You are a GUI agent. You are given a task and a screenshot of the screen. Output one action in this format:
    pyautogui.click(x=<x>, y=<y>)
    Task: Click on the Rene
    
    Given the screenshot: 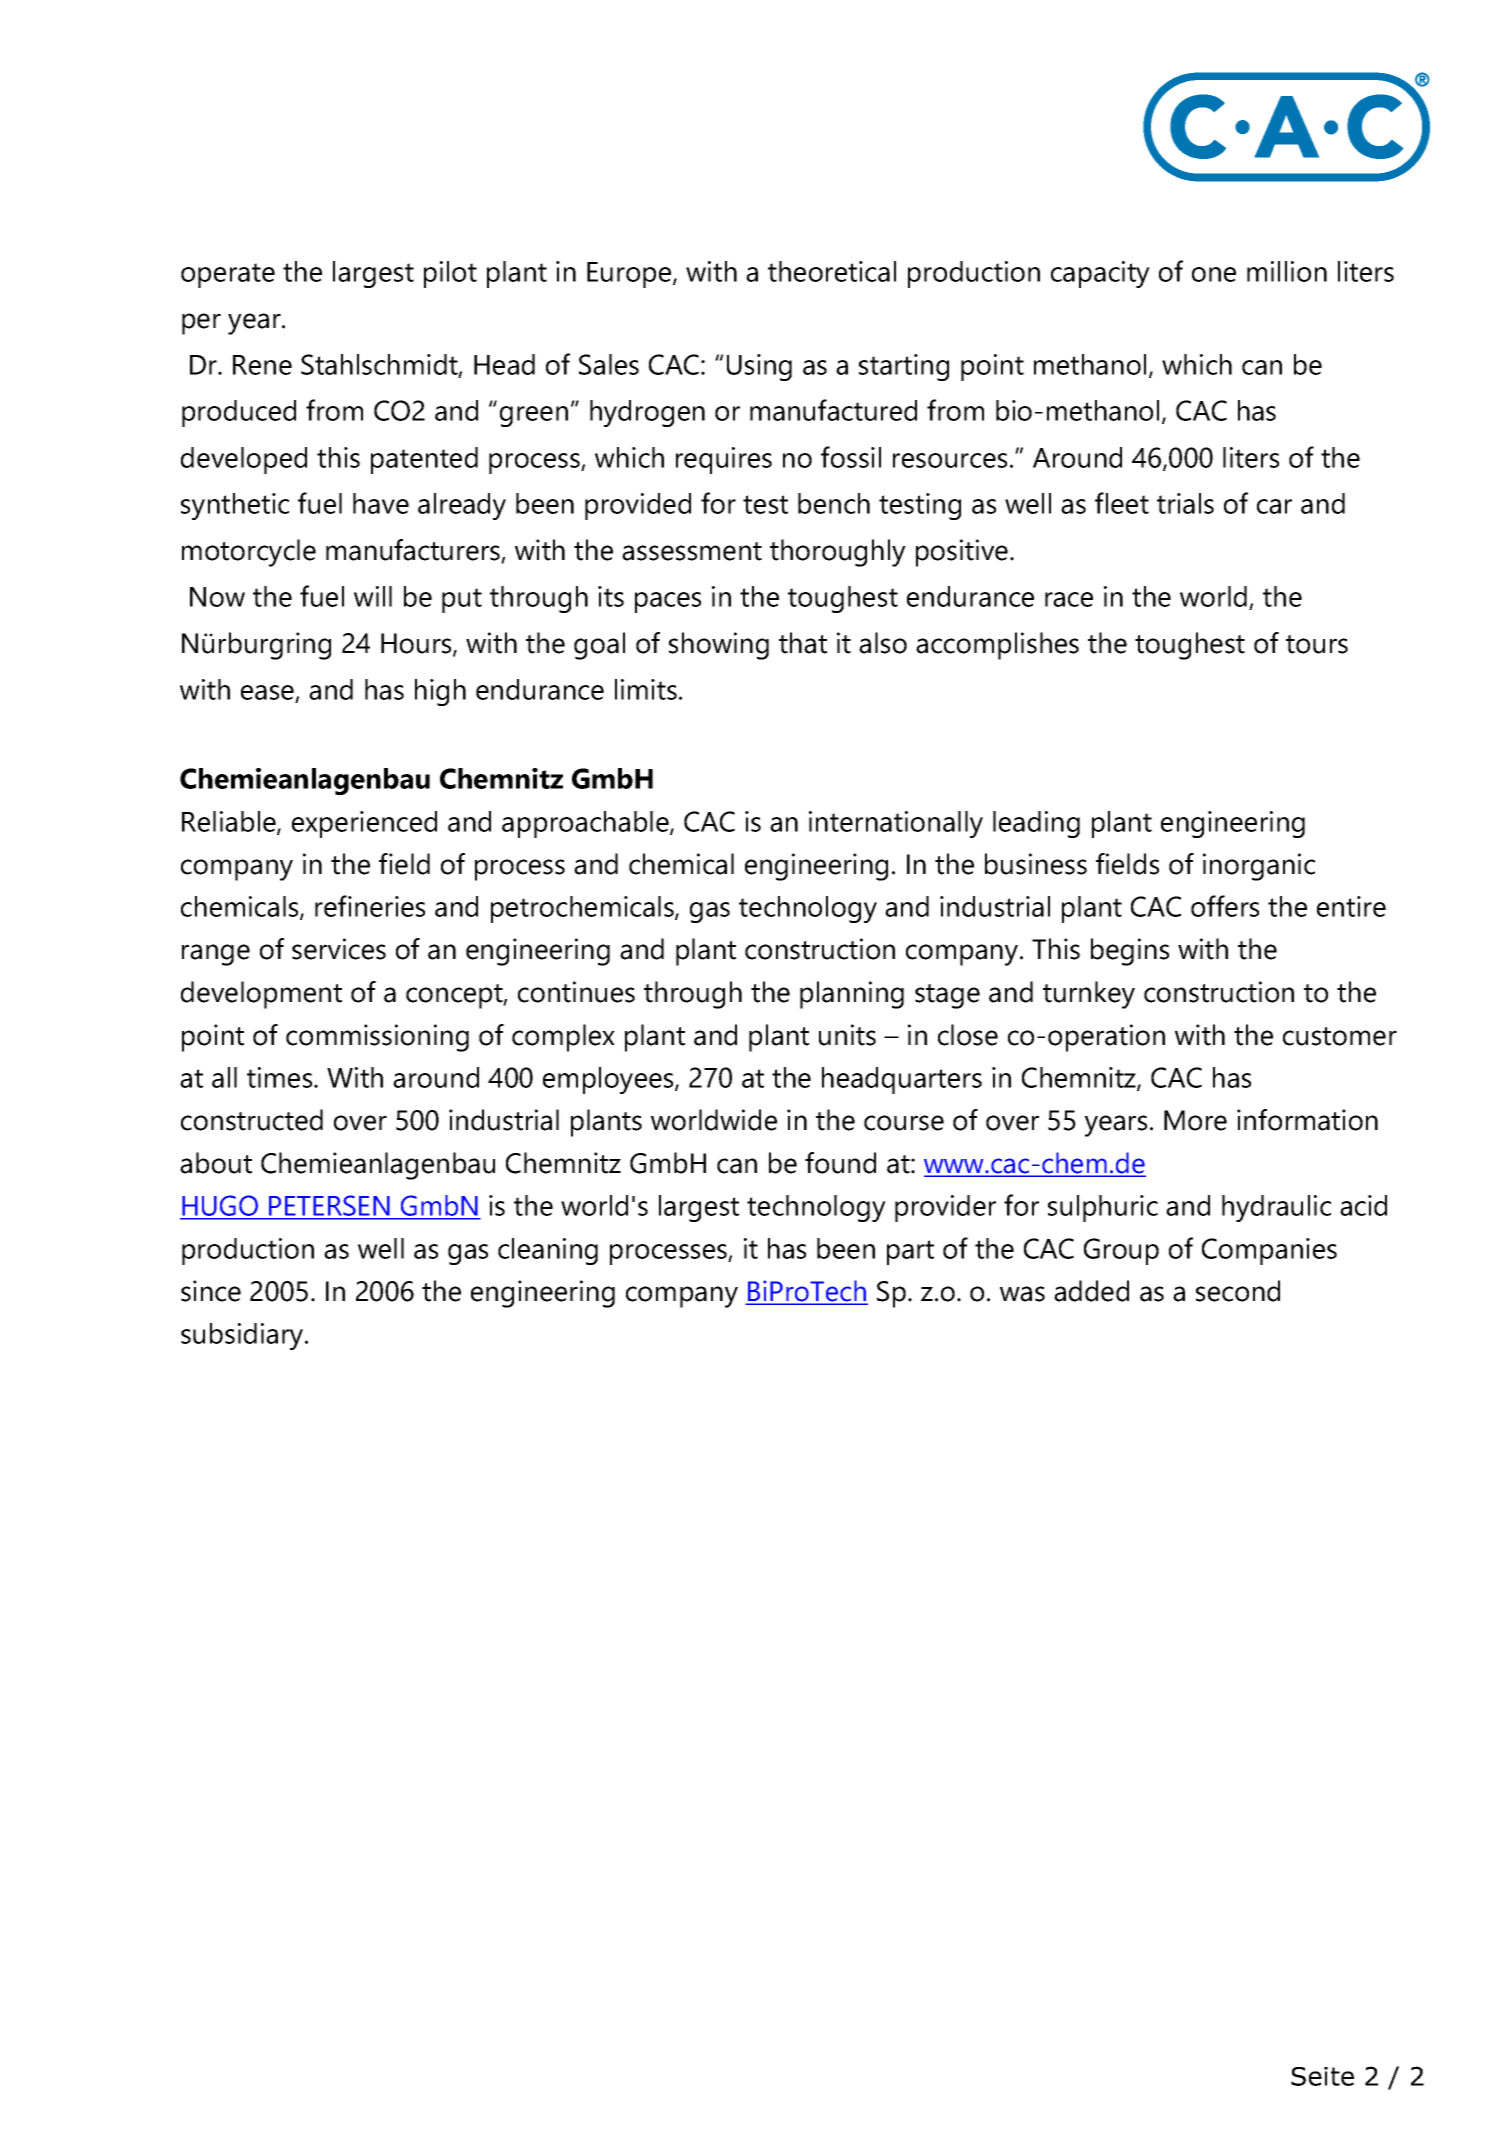 What is the action you would take?
    pyautogui.click(x=262, y=365)
